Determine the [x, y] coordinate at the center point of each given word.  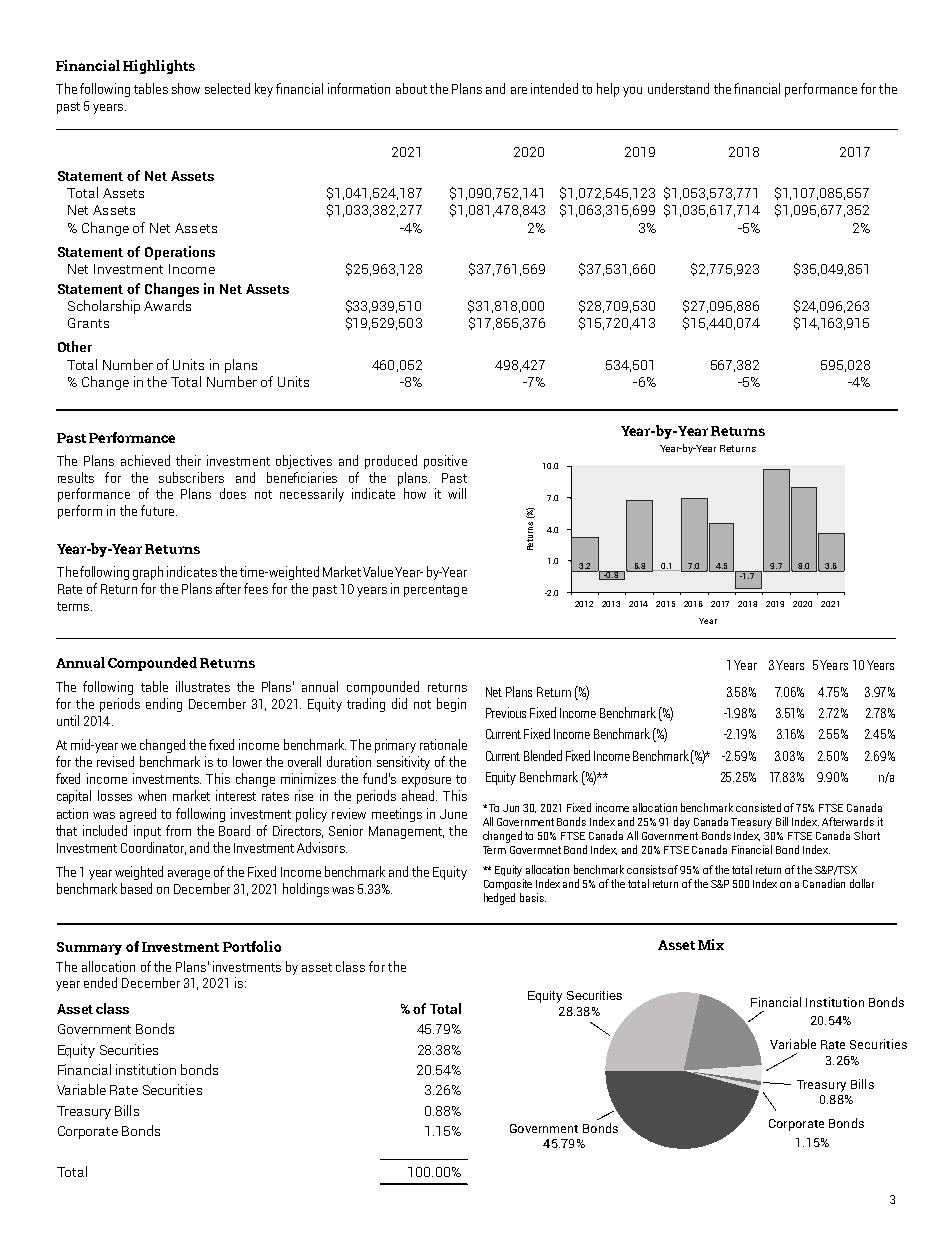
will [457, 493]
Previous [506, 712]
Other [75, 346]
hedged [499, 899]
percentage [435, 591]
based [136, 888]
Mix [711, 944]
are [519, 90]
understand [678, 88]
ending [164, 705]
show [186, 88]
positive [445, 462]
